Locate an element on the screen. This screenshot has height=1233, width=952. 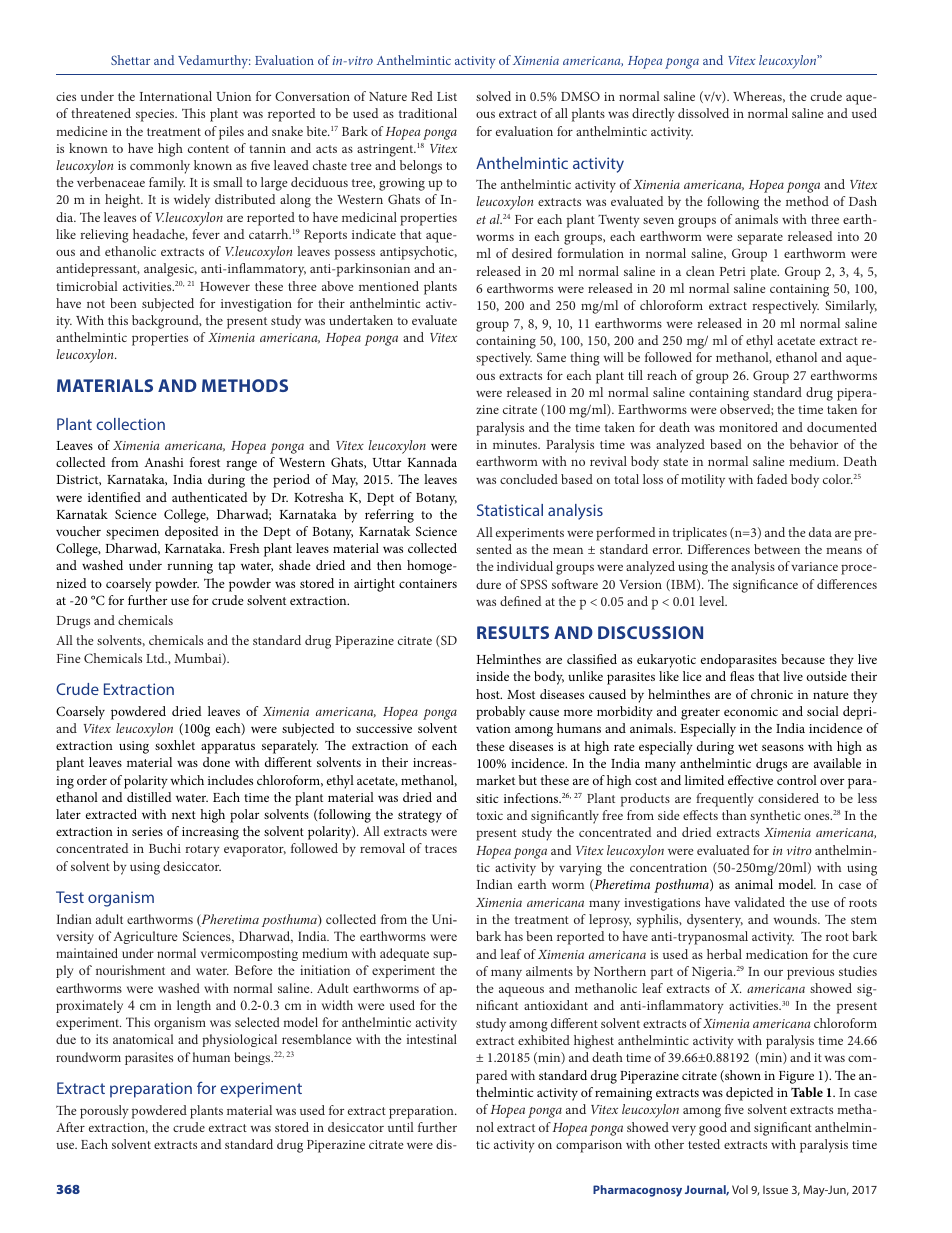
International is located at coordinates (176, 96).
